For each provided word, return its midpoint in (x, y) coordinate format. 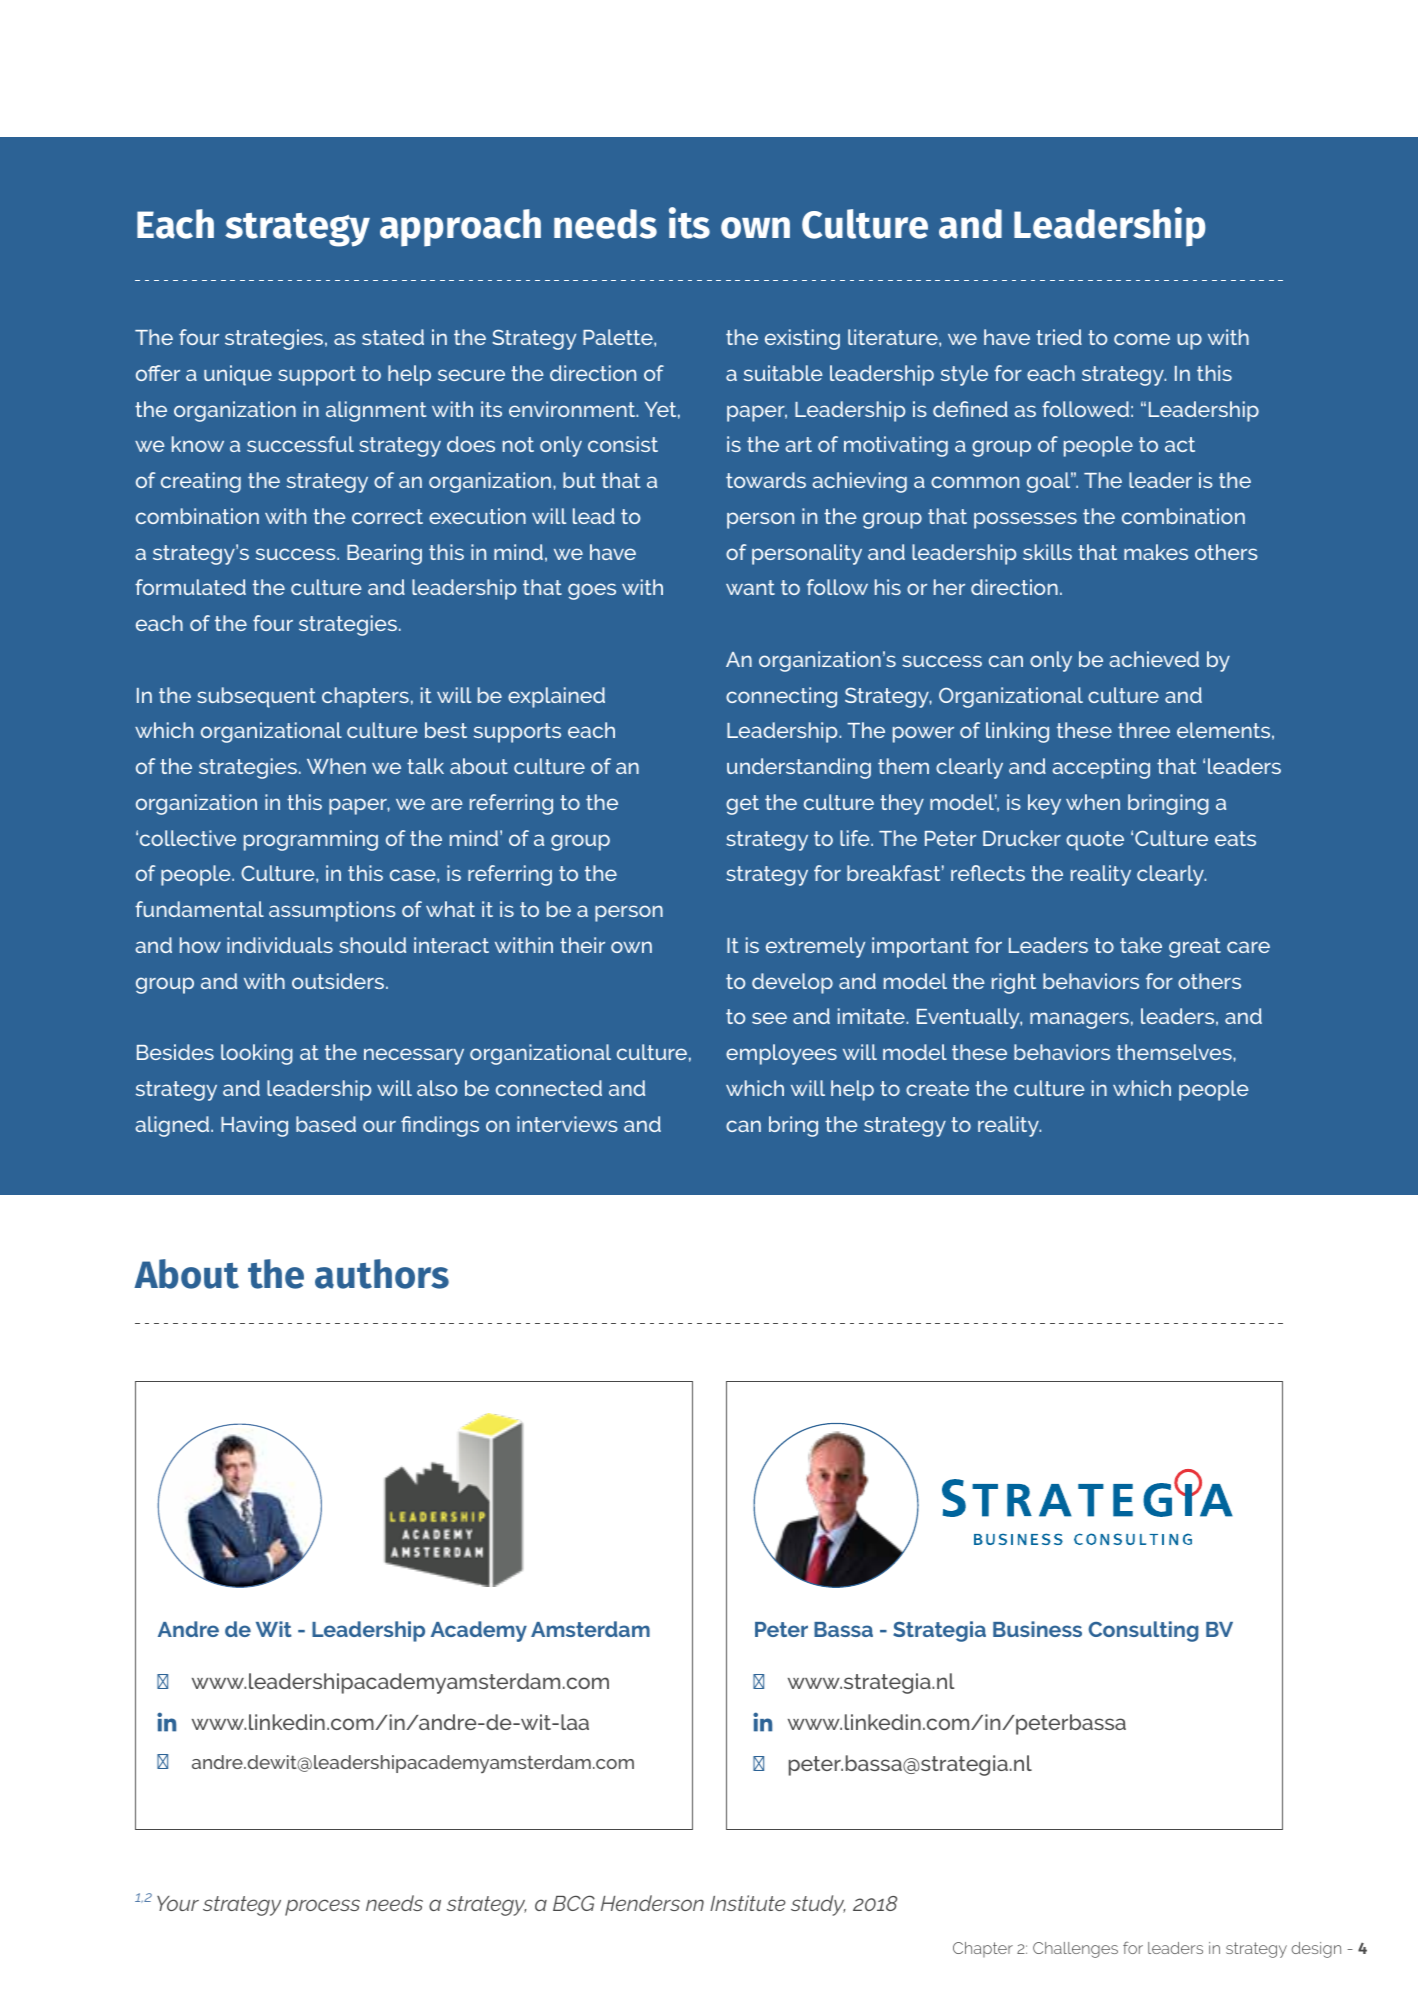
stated (393, 337)
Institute (748, 1903)
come (1142, 339)
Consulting (1143, 1631)
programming (311, 840)
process (322, 1907)
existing (802, 339)
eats (1235, 838)
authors (382, 1274)
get (742, 805)
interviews (567, 1124)
